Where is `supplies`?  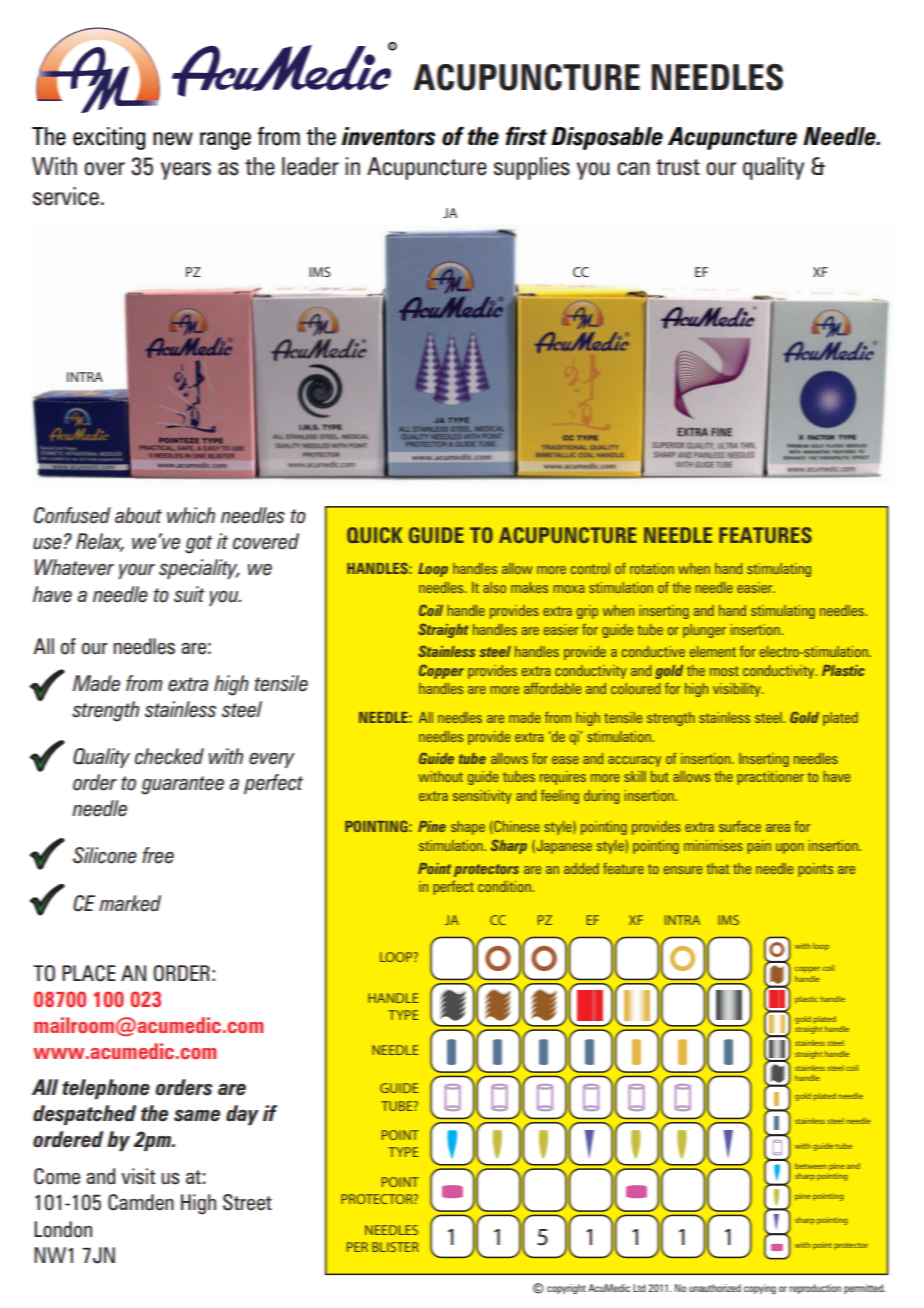
supplies is located at coordinates (532, 168).
